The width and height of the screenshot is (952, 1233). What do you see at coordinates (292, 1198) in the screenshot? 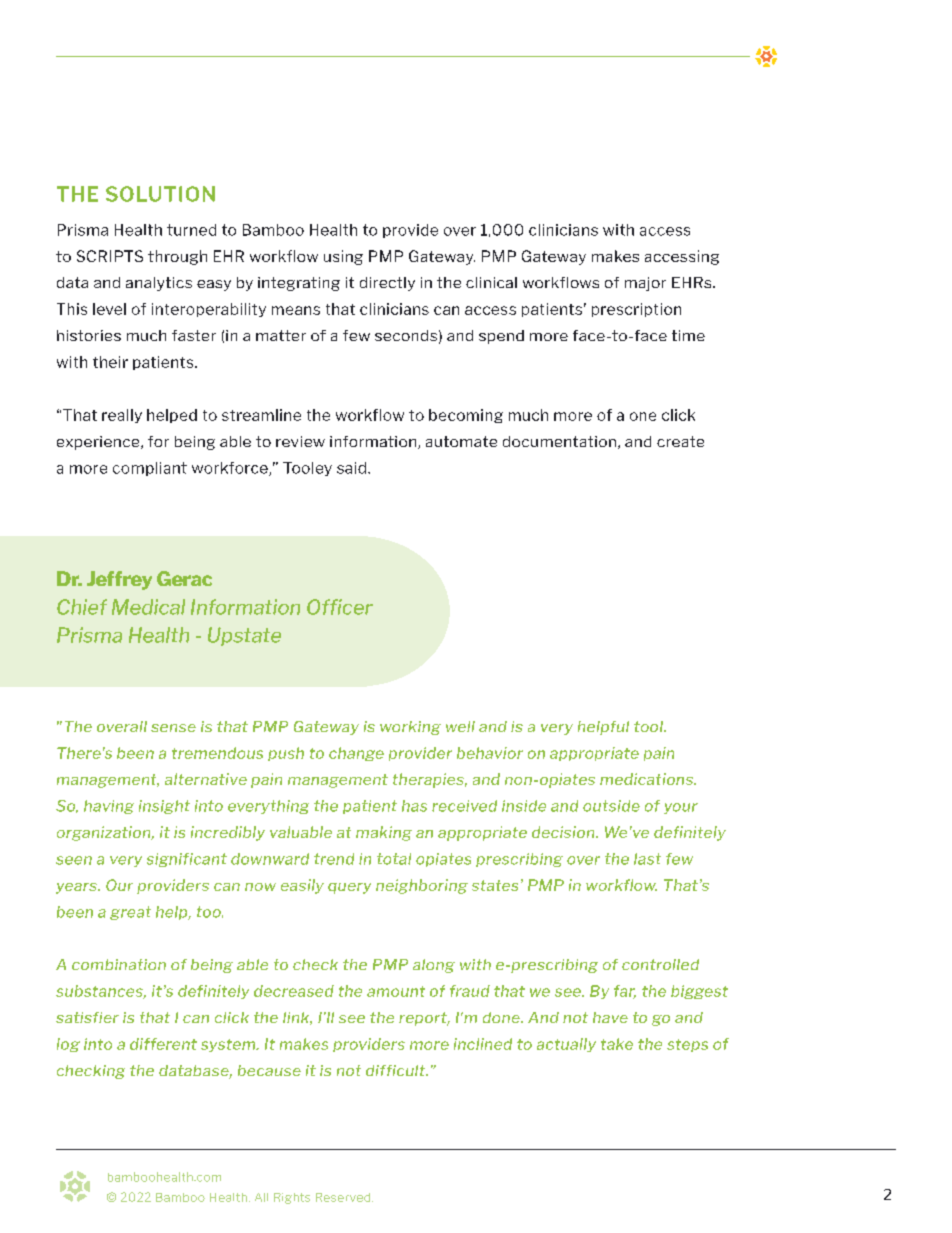
I see `Rights` at bounding box center [292, 1198].
